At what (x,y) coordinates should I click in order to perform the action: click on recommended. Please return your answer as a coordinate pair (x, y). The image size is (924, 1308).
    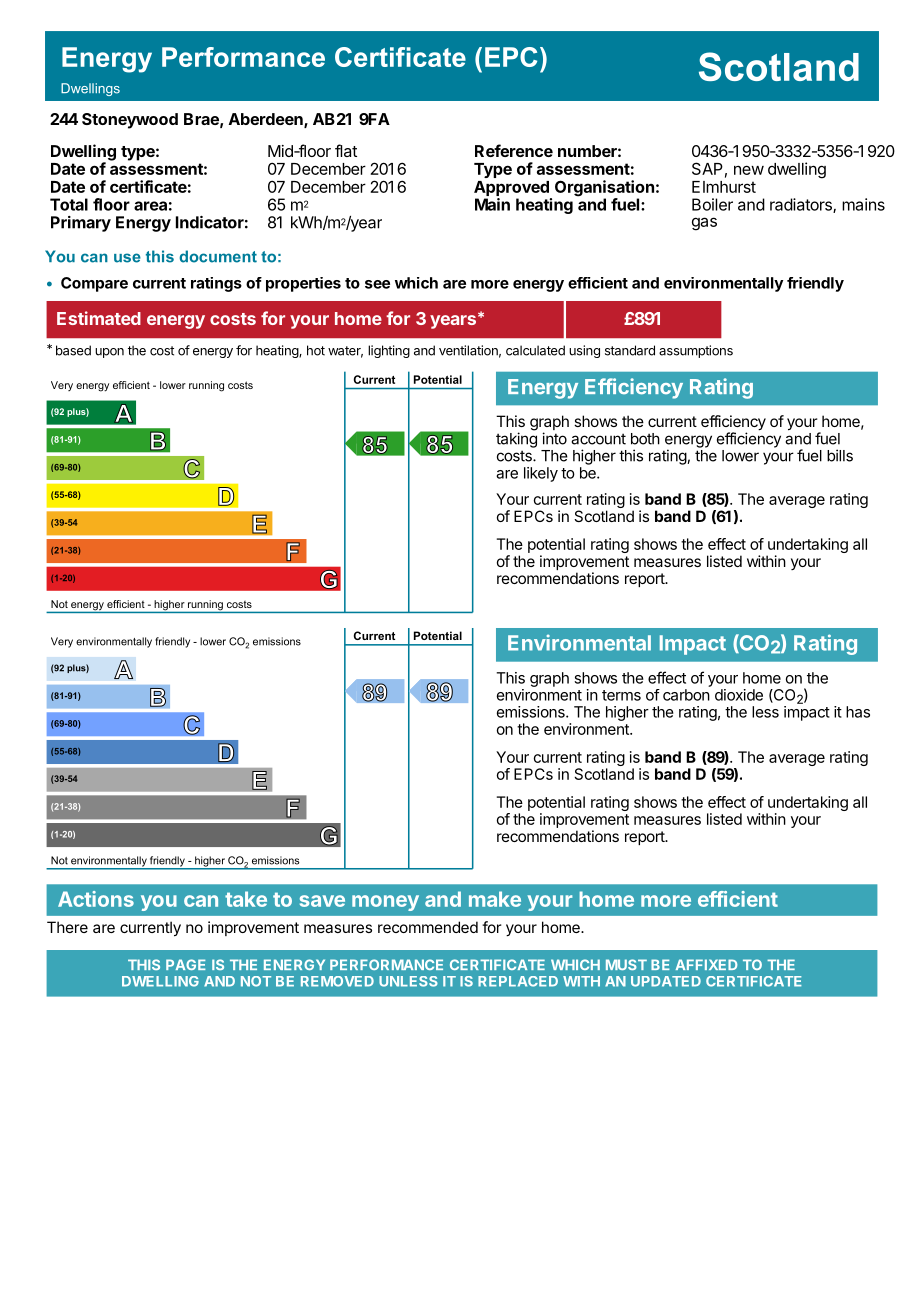
    Looking at the image, I should click on (428, 927).
